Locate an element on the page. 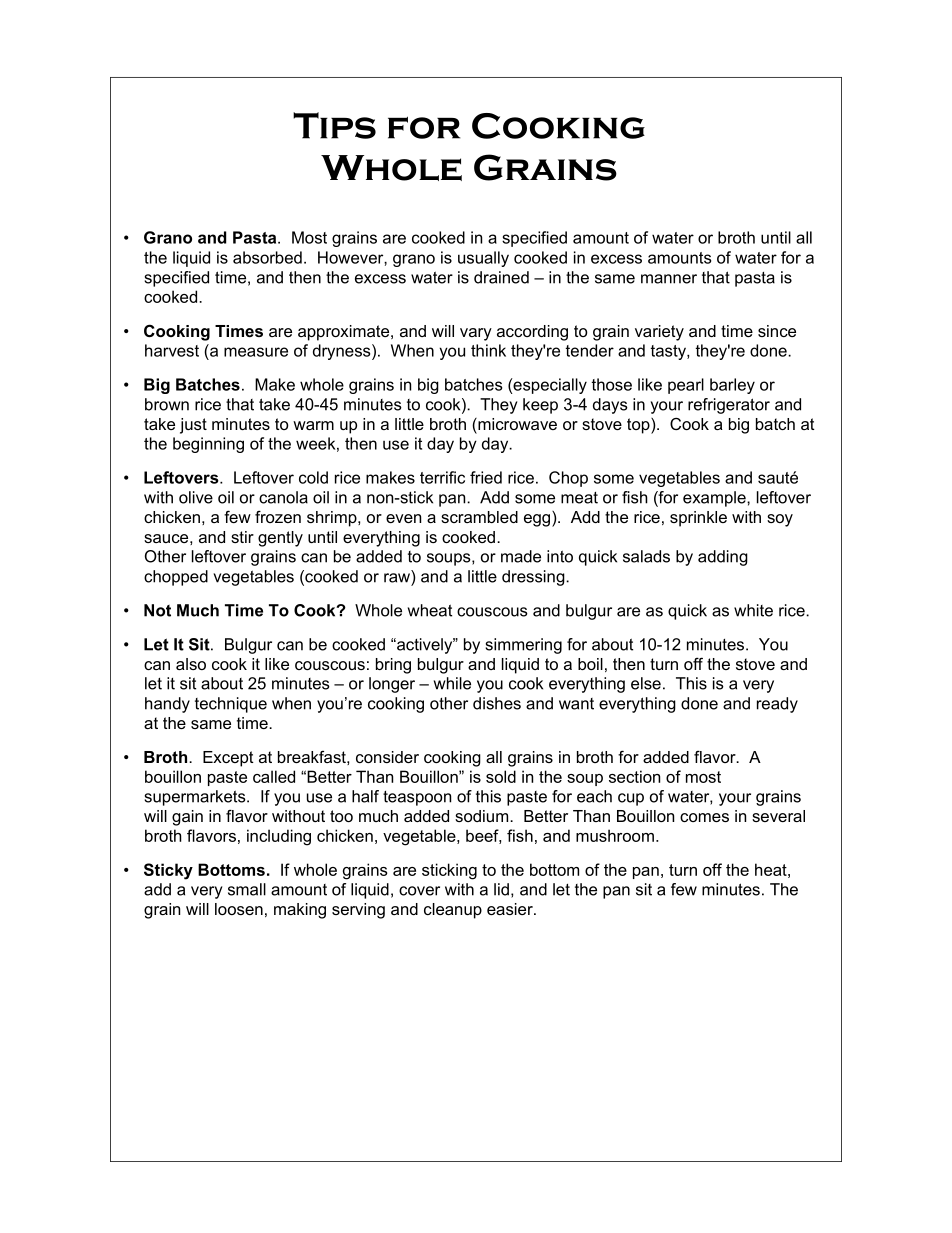 The image size is (952, 1233). Tips is located at coordinates (334, 125).
